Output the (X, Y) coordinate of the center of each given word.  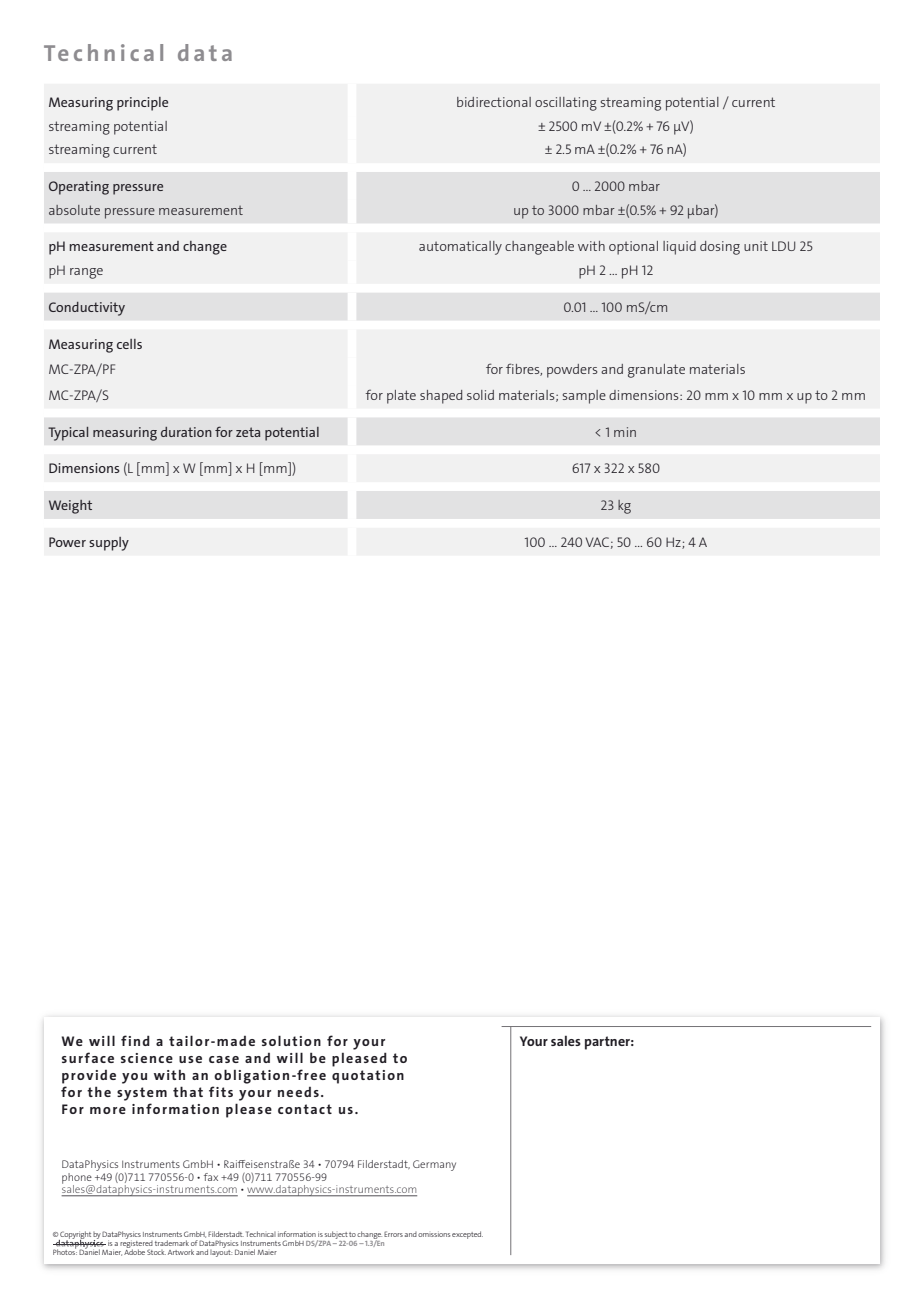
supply (109, 544)
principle (142, 104)
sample (584, 397)
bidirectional (494, 102)
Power (67, 542)
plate (401, 397)
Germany (434, 1165)
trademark (172, 1243)
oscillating (566, 104)
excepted (467, 1235)
